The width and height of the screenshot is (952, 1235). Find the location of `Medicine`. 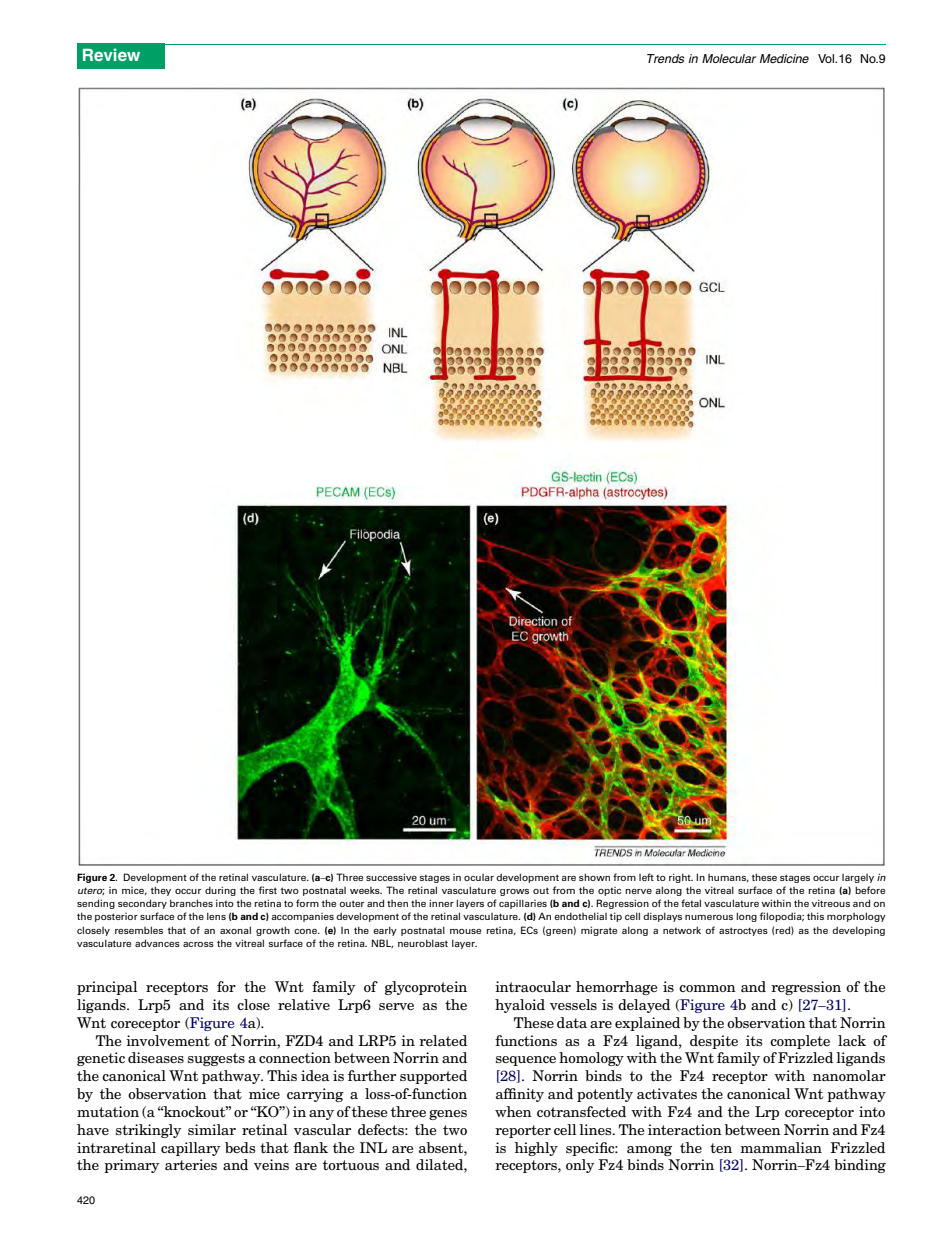

Medicine is located at coordinates (784, 58).
